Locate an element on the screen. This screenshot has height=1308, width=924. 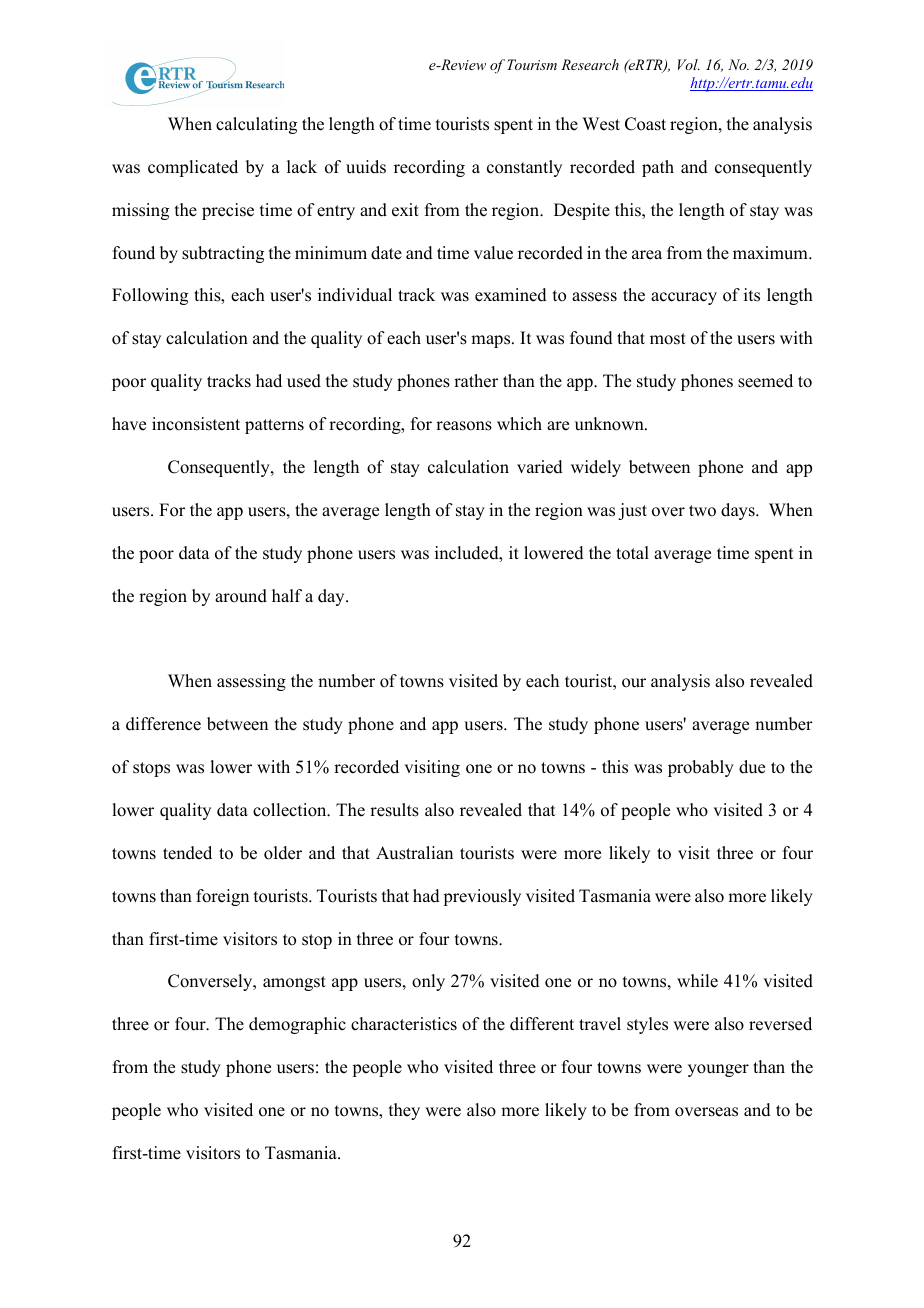
inconsistent is located at coordinates (196, 424).
